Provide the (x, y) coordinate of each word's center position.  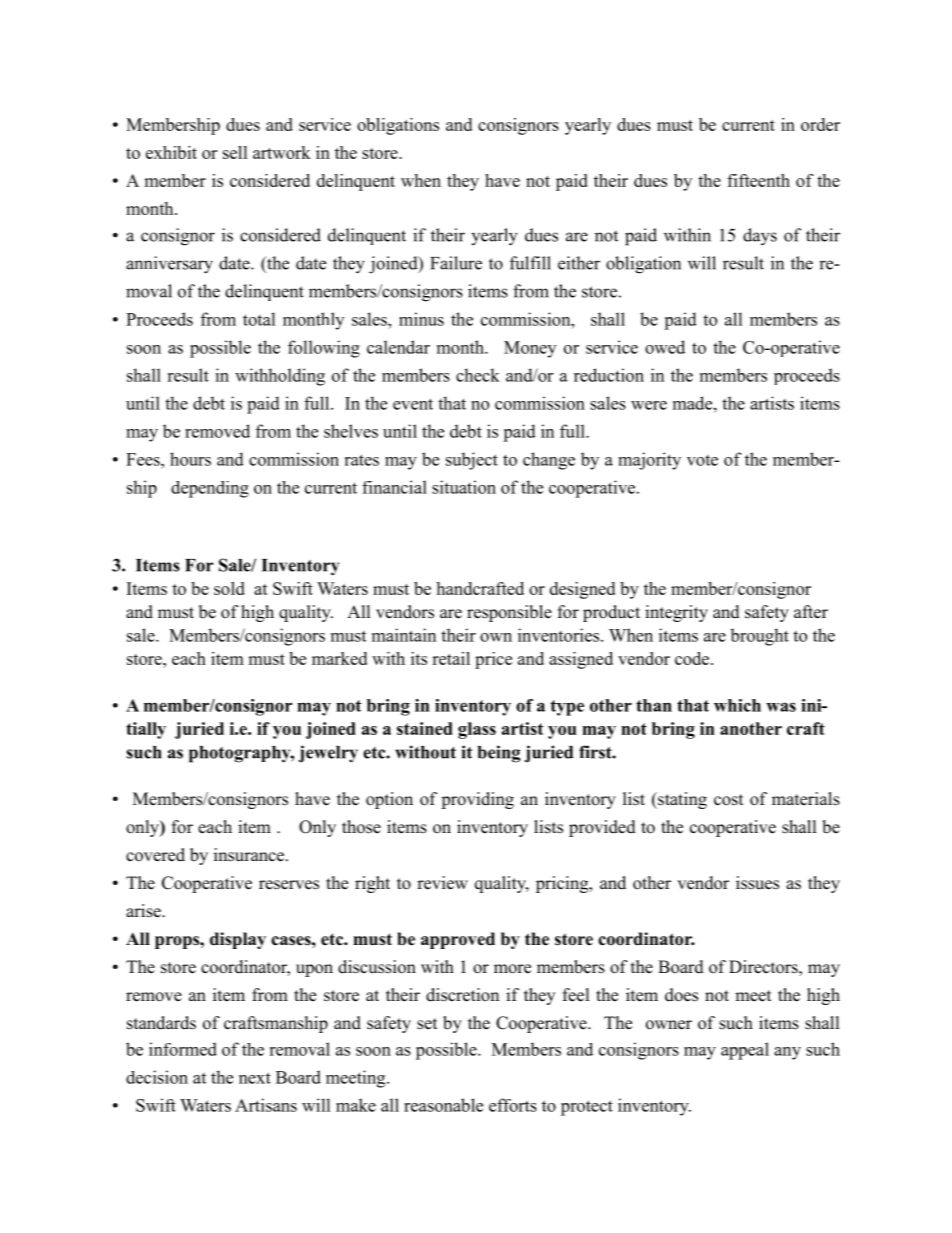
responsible (509, 613)
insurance (250, 855)
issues (757, 883)
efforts (513, 1105)
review (442, 883)
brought (759, 637)
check (478, 375)
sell (235, 152)
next (255, 1078)
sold (229, 588)
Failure (456, 263)
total (259, 319)
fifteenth (758, 180)
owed (665, 347)
